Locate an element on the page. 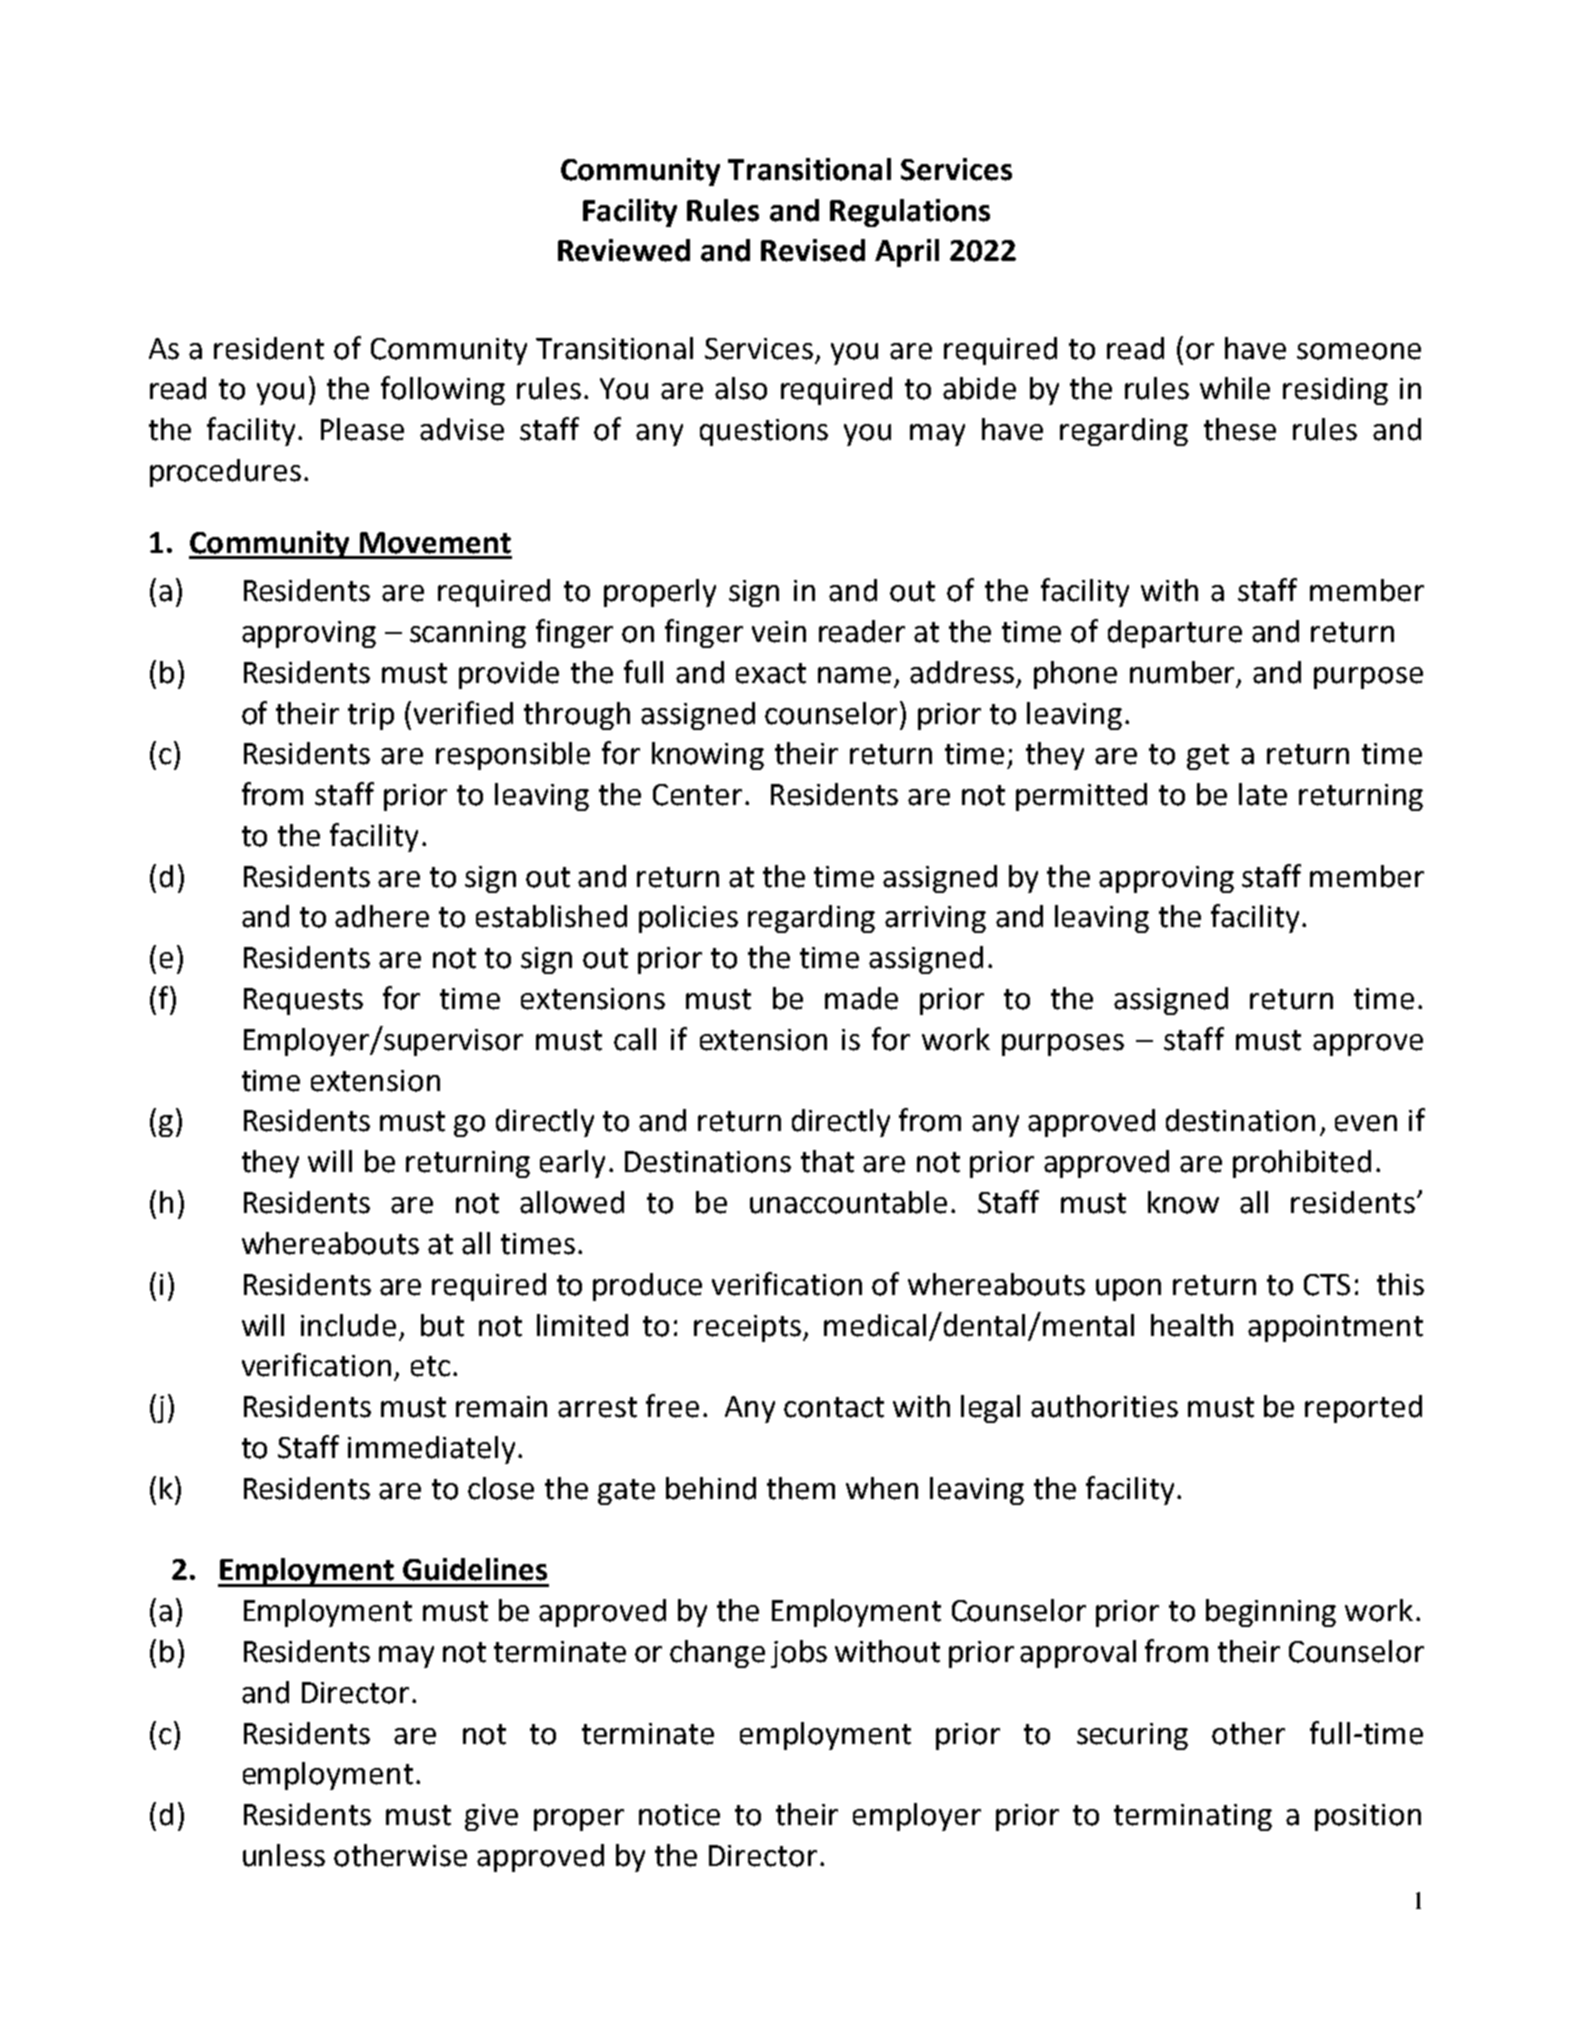 This page has width=1573, height=2036. unless is located at coordinates (284, 1855).
